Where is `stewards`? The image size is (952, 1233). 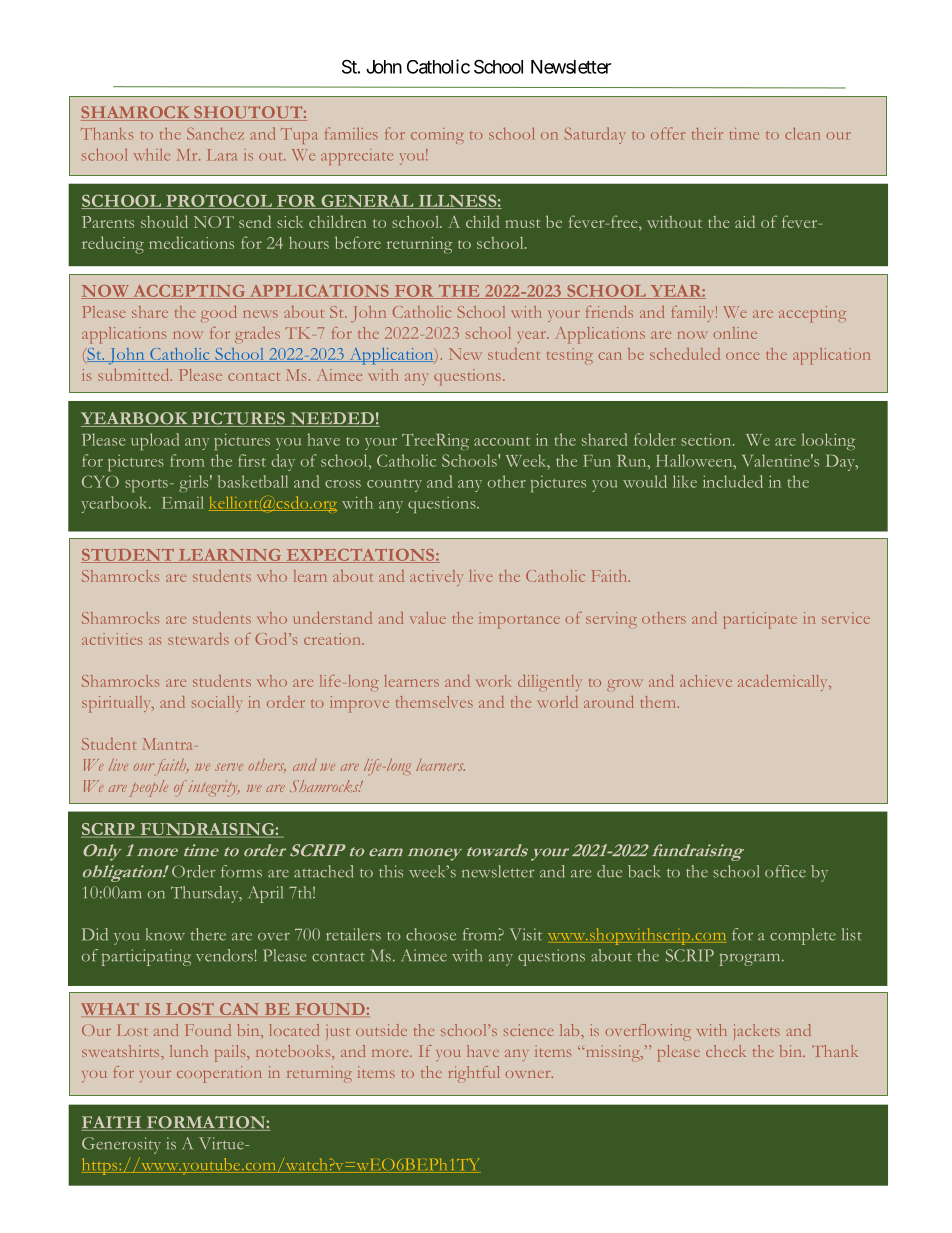 stewards is located at coordinates (198, 639).
